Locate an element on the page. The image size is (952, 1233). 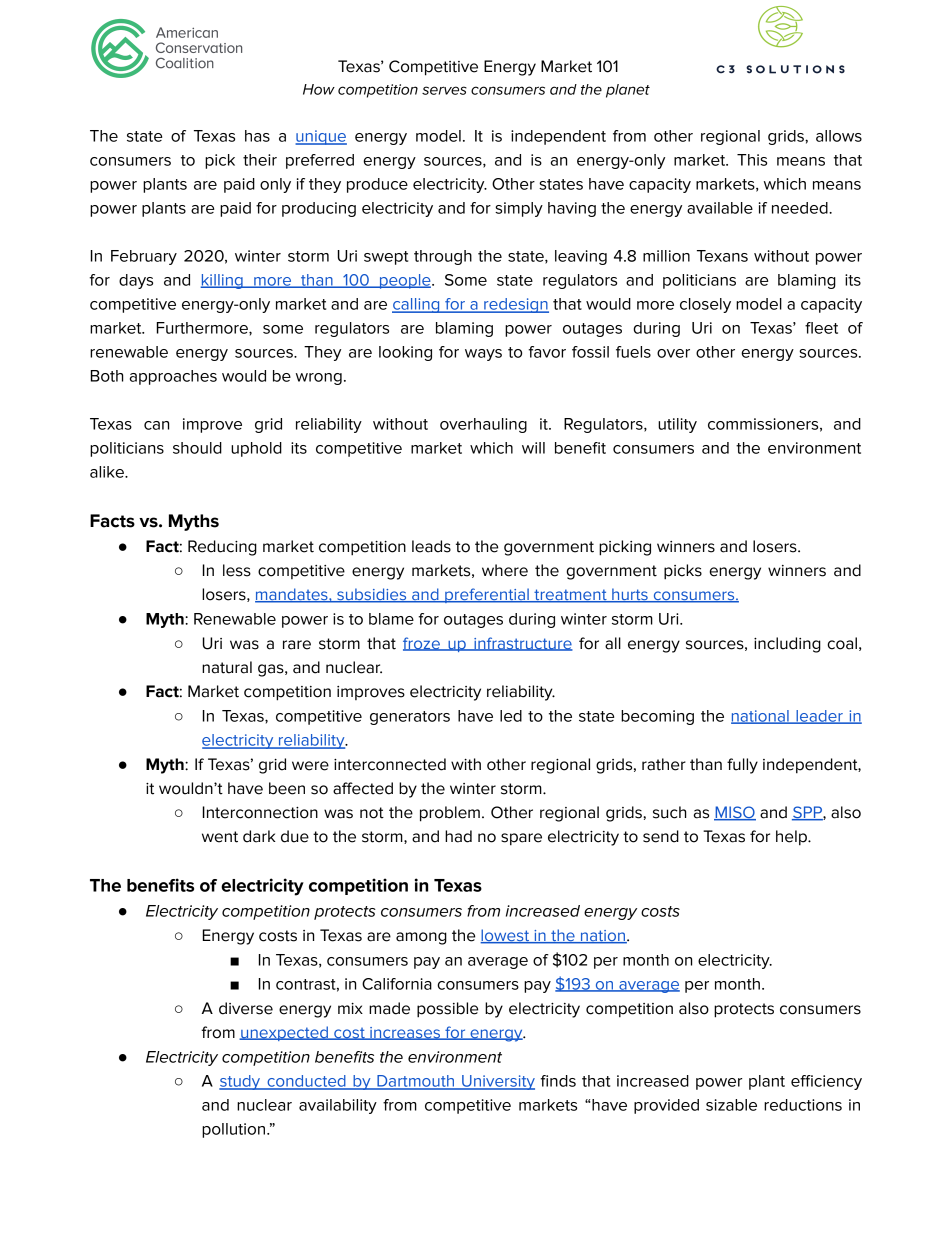
This is located at coordinates (752, 160).
